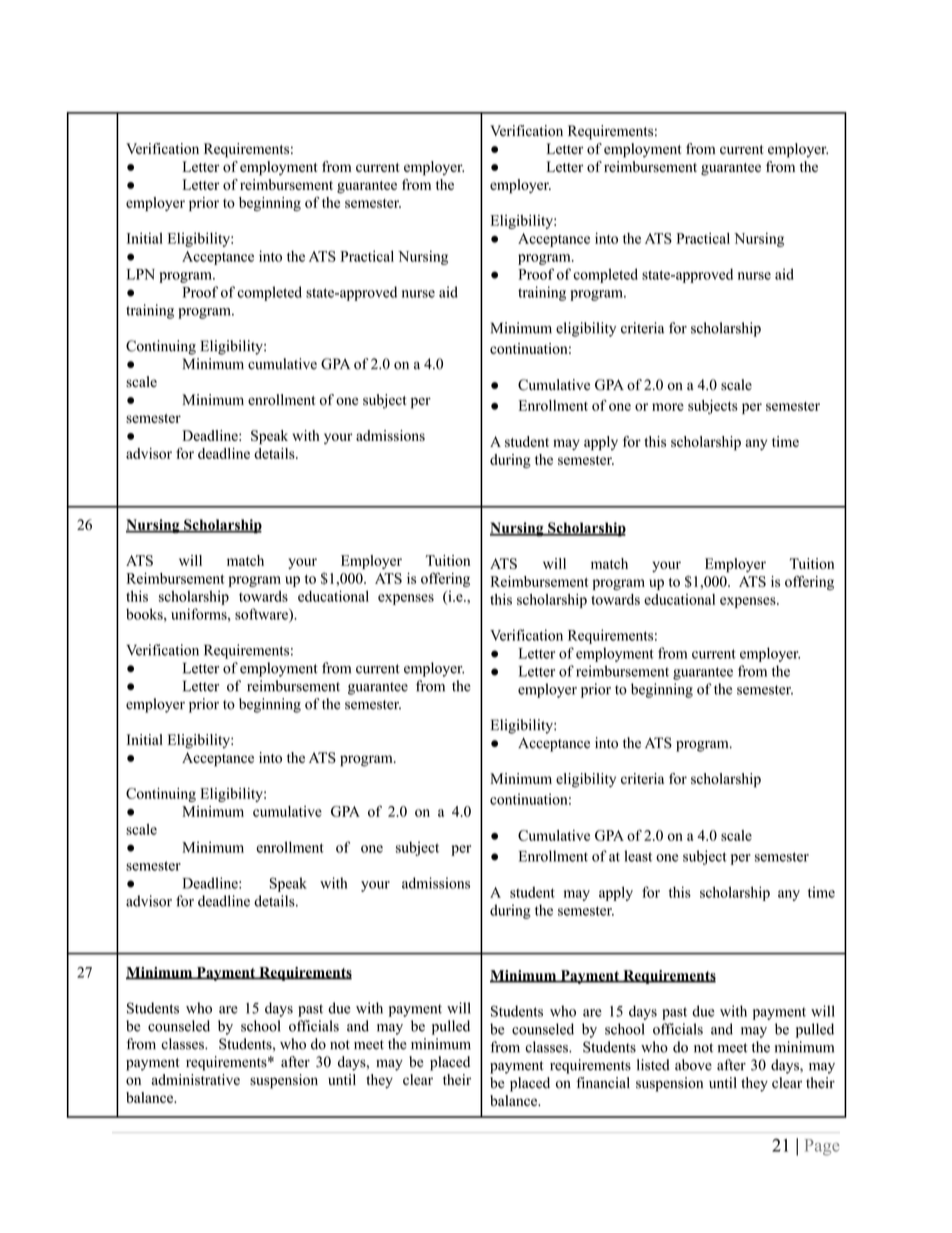 The height and width of the document is (1233, 952). I want to click on software, so click(262, 615).
